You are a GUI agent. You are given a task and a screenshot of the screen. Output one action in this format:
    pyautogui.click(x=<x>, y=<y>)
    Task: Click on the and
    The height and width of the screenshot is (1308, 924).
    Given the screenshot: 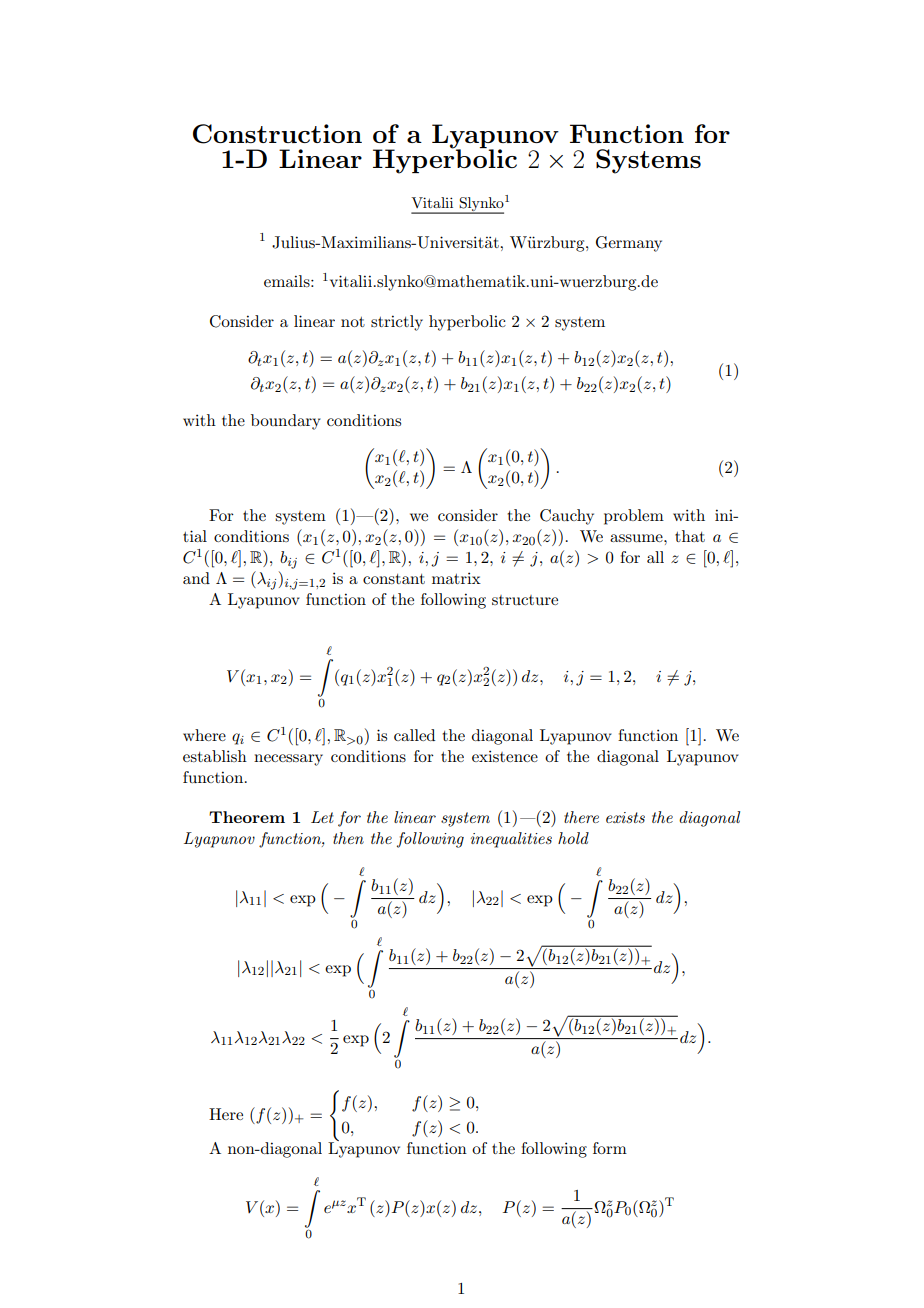 What is the action you would take?
    pyautogui.click(x=196, y=578)
